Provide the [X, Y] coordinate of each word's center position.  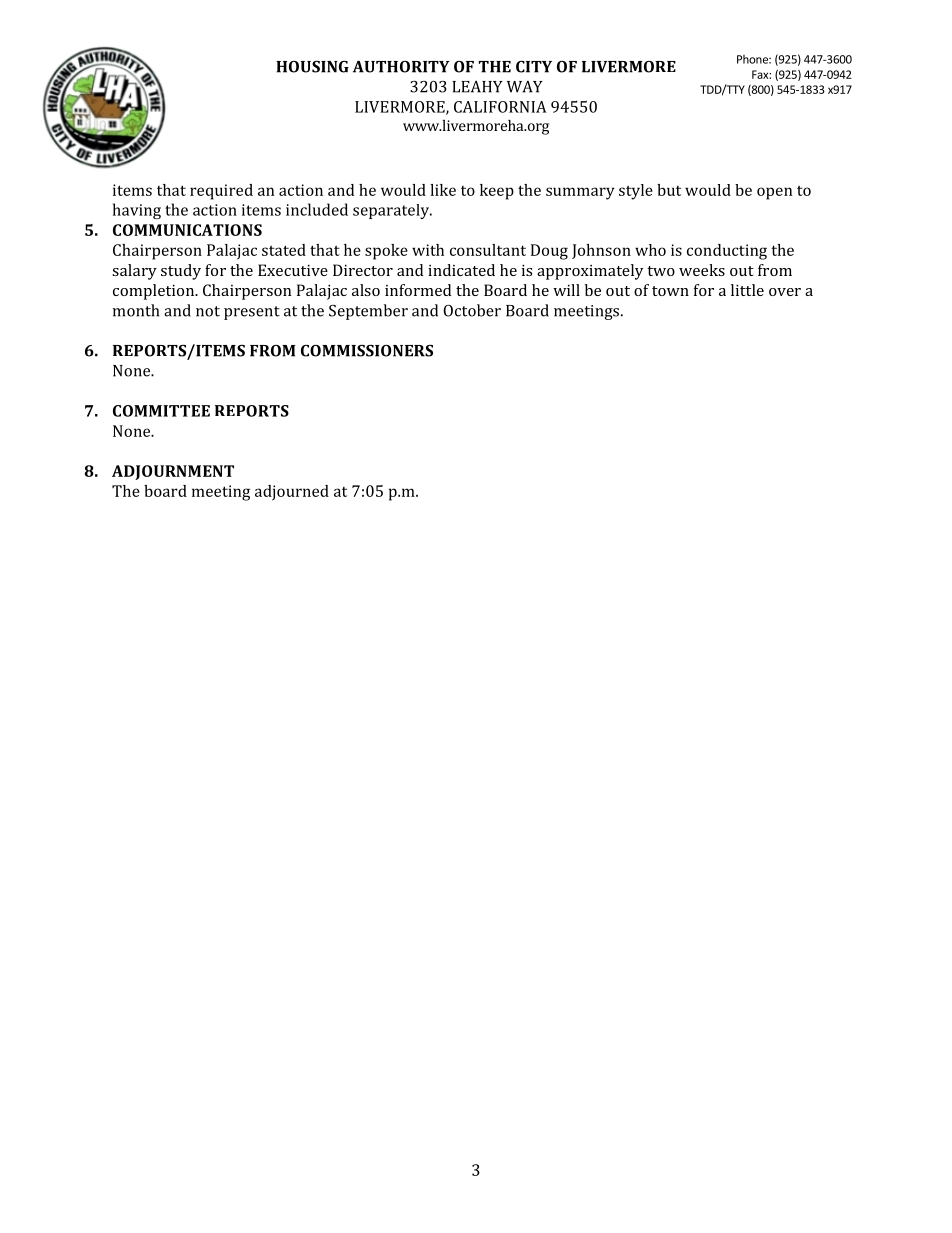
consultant [488, 250]
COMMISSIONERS [367, 350]
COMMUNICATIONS [187, 230]
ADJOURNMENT [173, 472]
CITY [534, 66]
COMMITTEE [161, 411]
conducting [727, 252]
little [747, 290]
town [670, 291]
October [472, 310]
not [208, 311]
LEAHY [477, 87]
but [669, 190]
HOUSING [312, 66]
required [221, 192]
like [443, 190]
